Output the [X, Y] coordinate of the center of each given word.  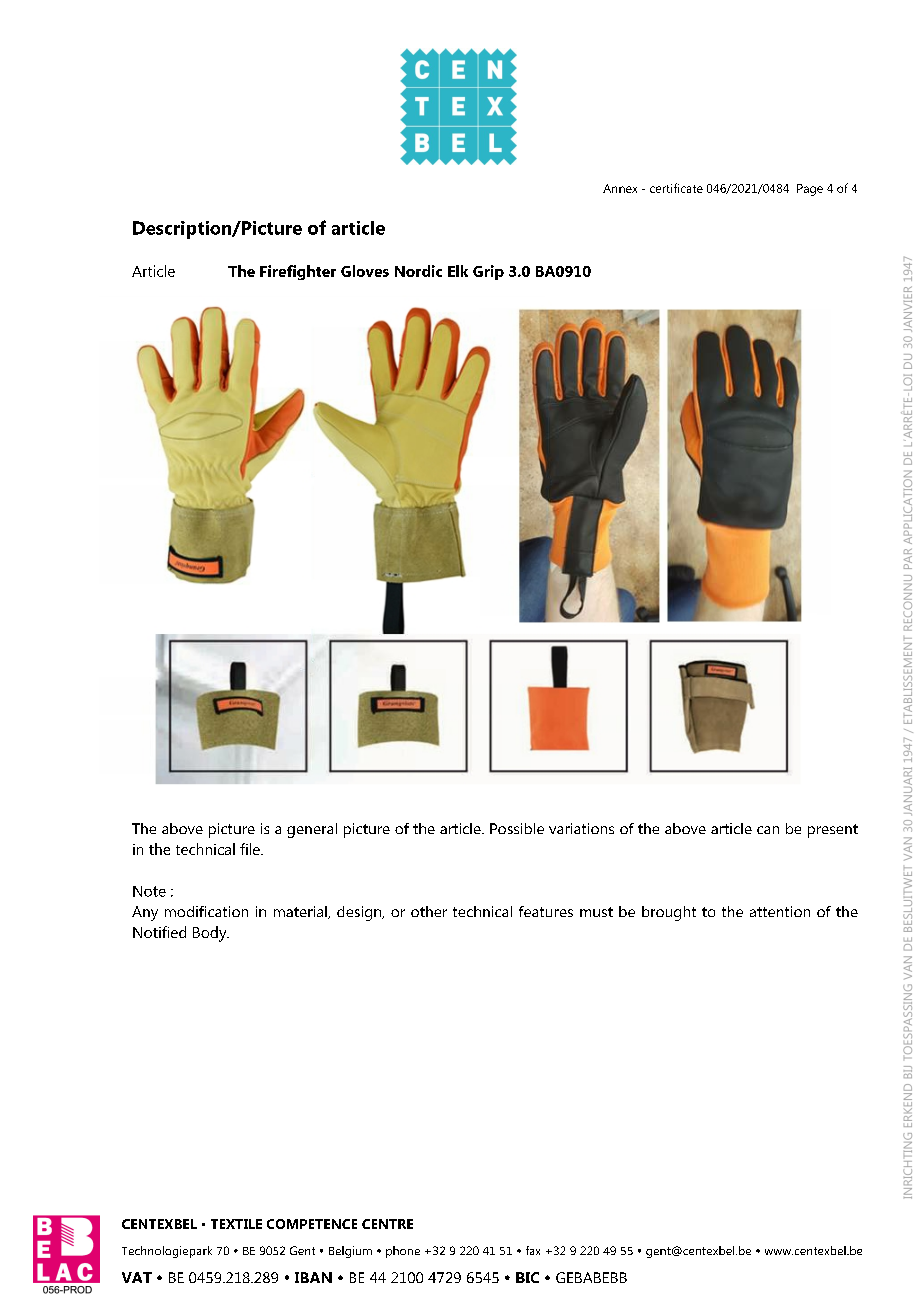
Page [810, 190]
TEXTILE [236, 1224]
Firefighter [298, 272]
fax [533, 1250]
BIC [527, 1277]
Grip [488, 272]
